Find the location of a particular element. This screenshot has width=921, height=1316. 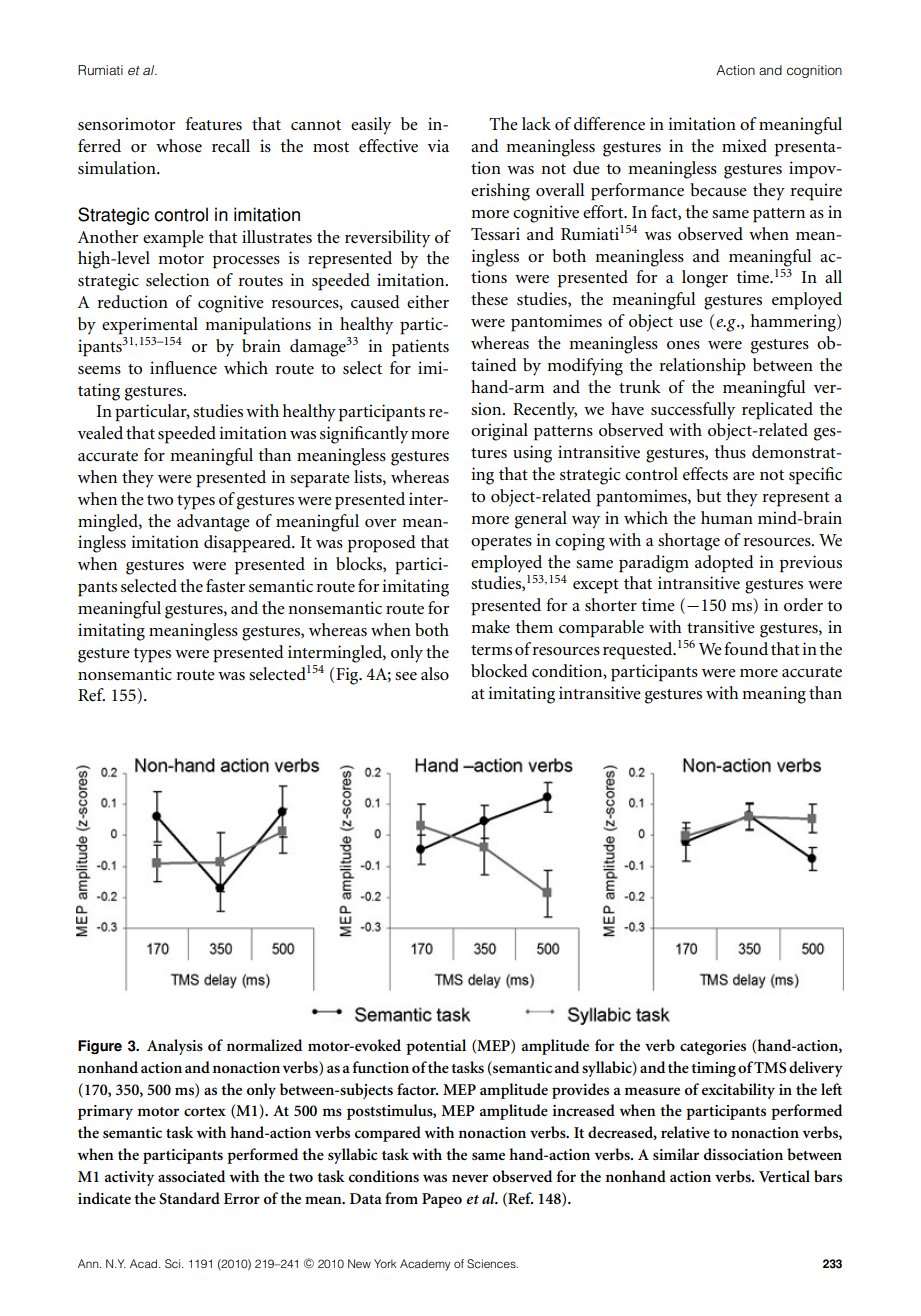

also is located at coordinates (435, 674).
